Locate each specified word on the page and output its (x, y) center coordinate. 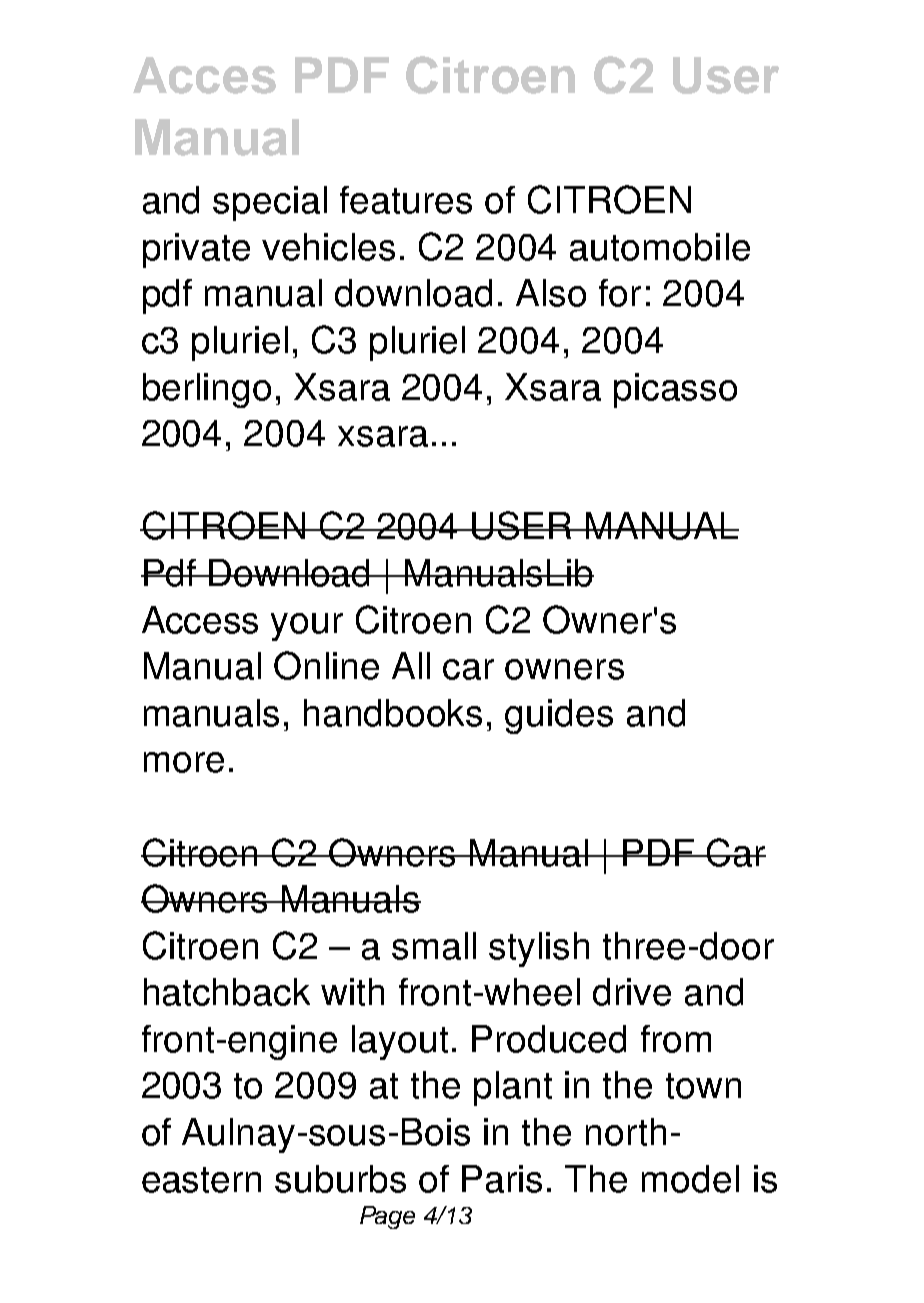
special (270, 203)
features (406, 200)
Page (387, 1217)
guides (559, 716)
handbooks (393, 713)
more (184, 762)
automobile (660, 247)
